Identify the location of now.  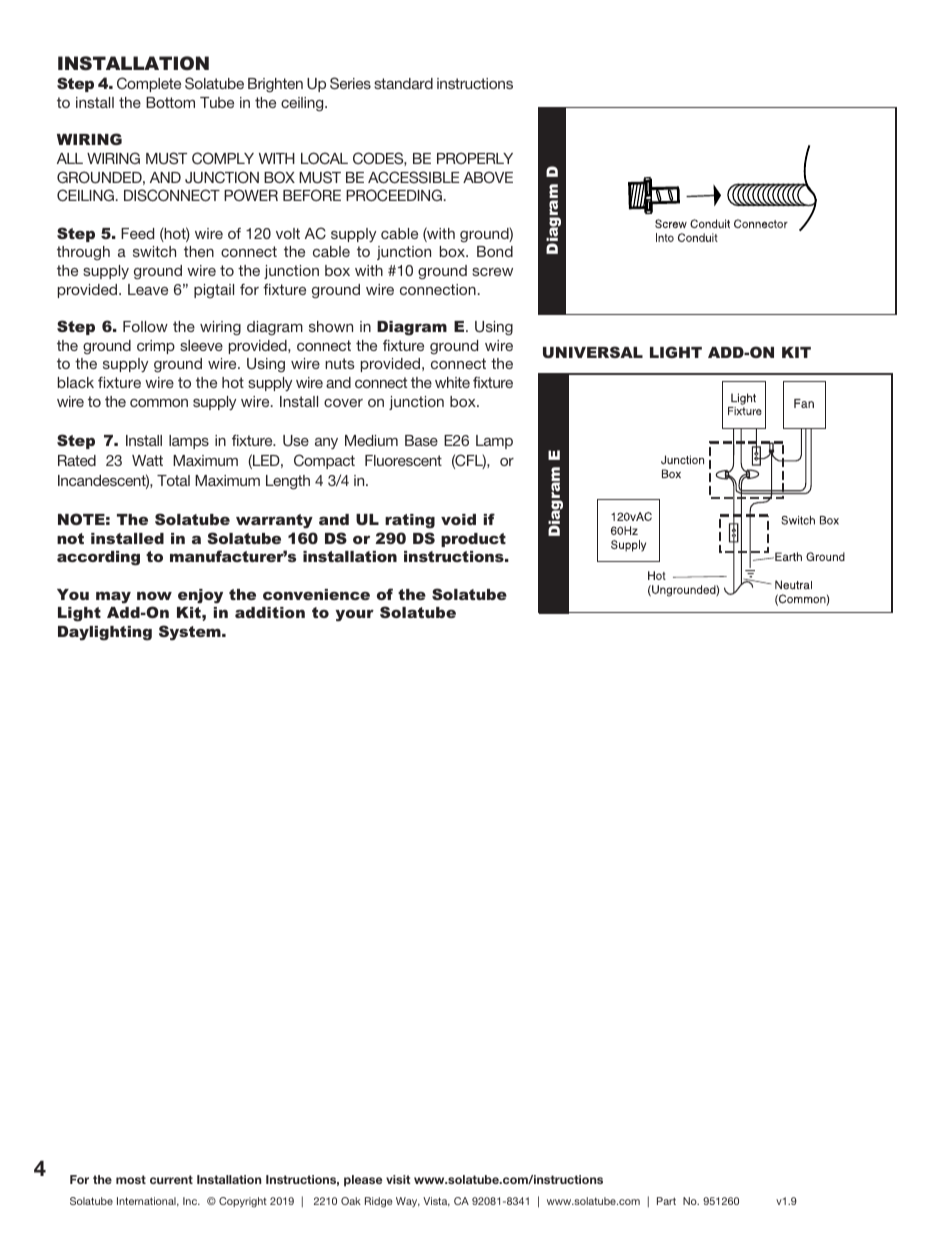
(154, 595).
